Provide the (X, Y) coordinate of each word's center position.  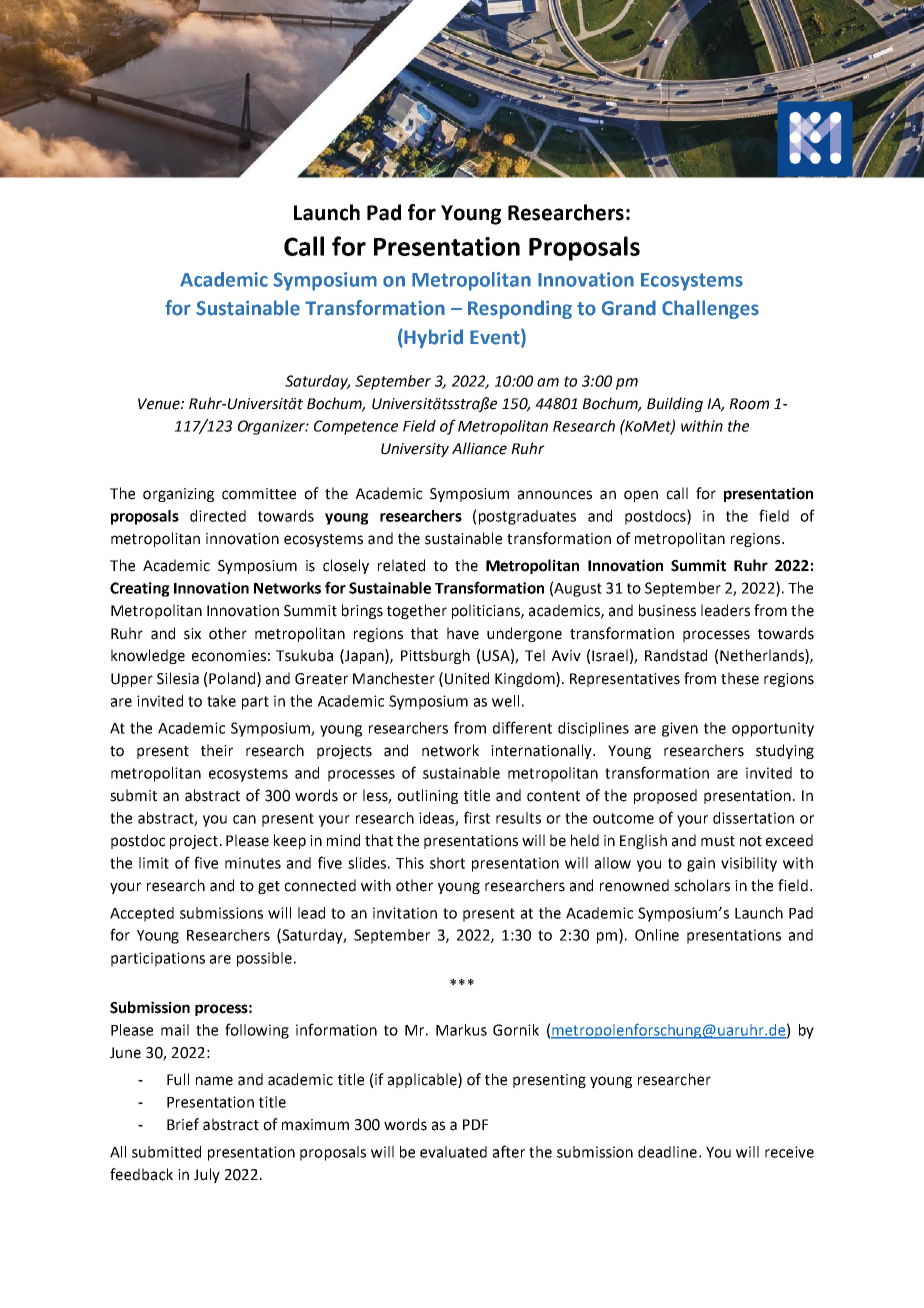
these (740, 678)
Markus (461, 1030)
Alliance (479, 448)
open (641, 496)
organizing (178, 495)
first (477, 817)
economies (229, 656)
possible (264, 959)
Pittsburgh (435, 656)
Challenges (710, 309)
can (244, 819)
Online (657, 935)
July (207, 1175)
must (718, 841)
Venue (160, 404)
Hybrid (433, 338)
